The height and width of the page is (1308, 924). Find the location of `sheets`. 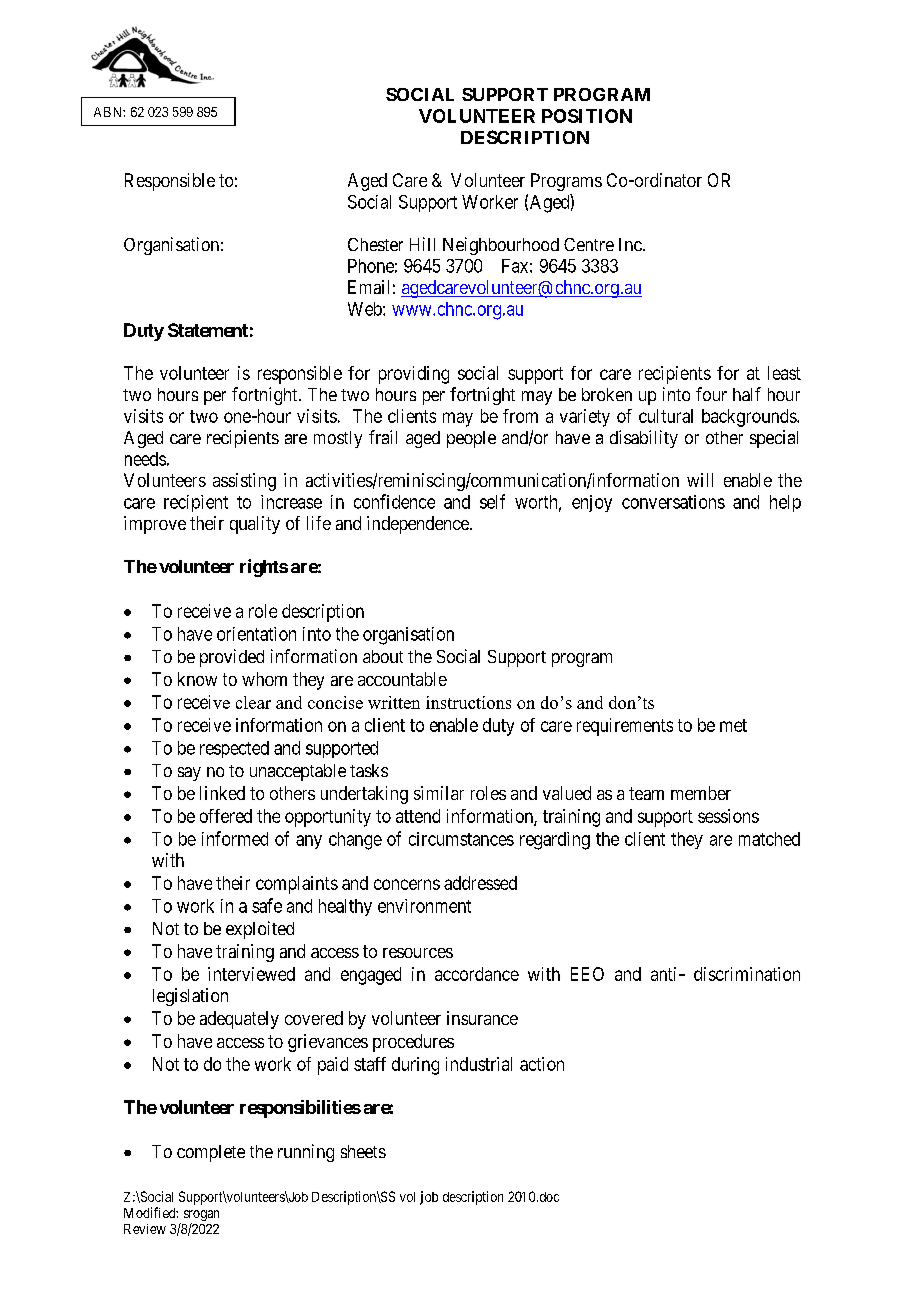

sheets is located at coordinates (363, 1151).
